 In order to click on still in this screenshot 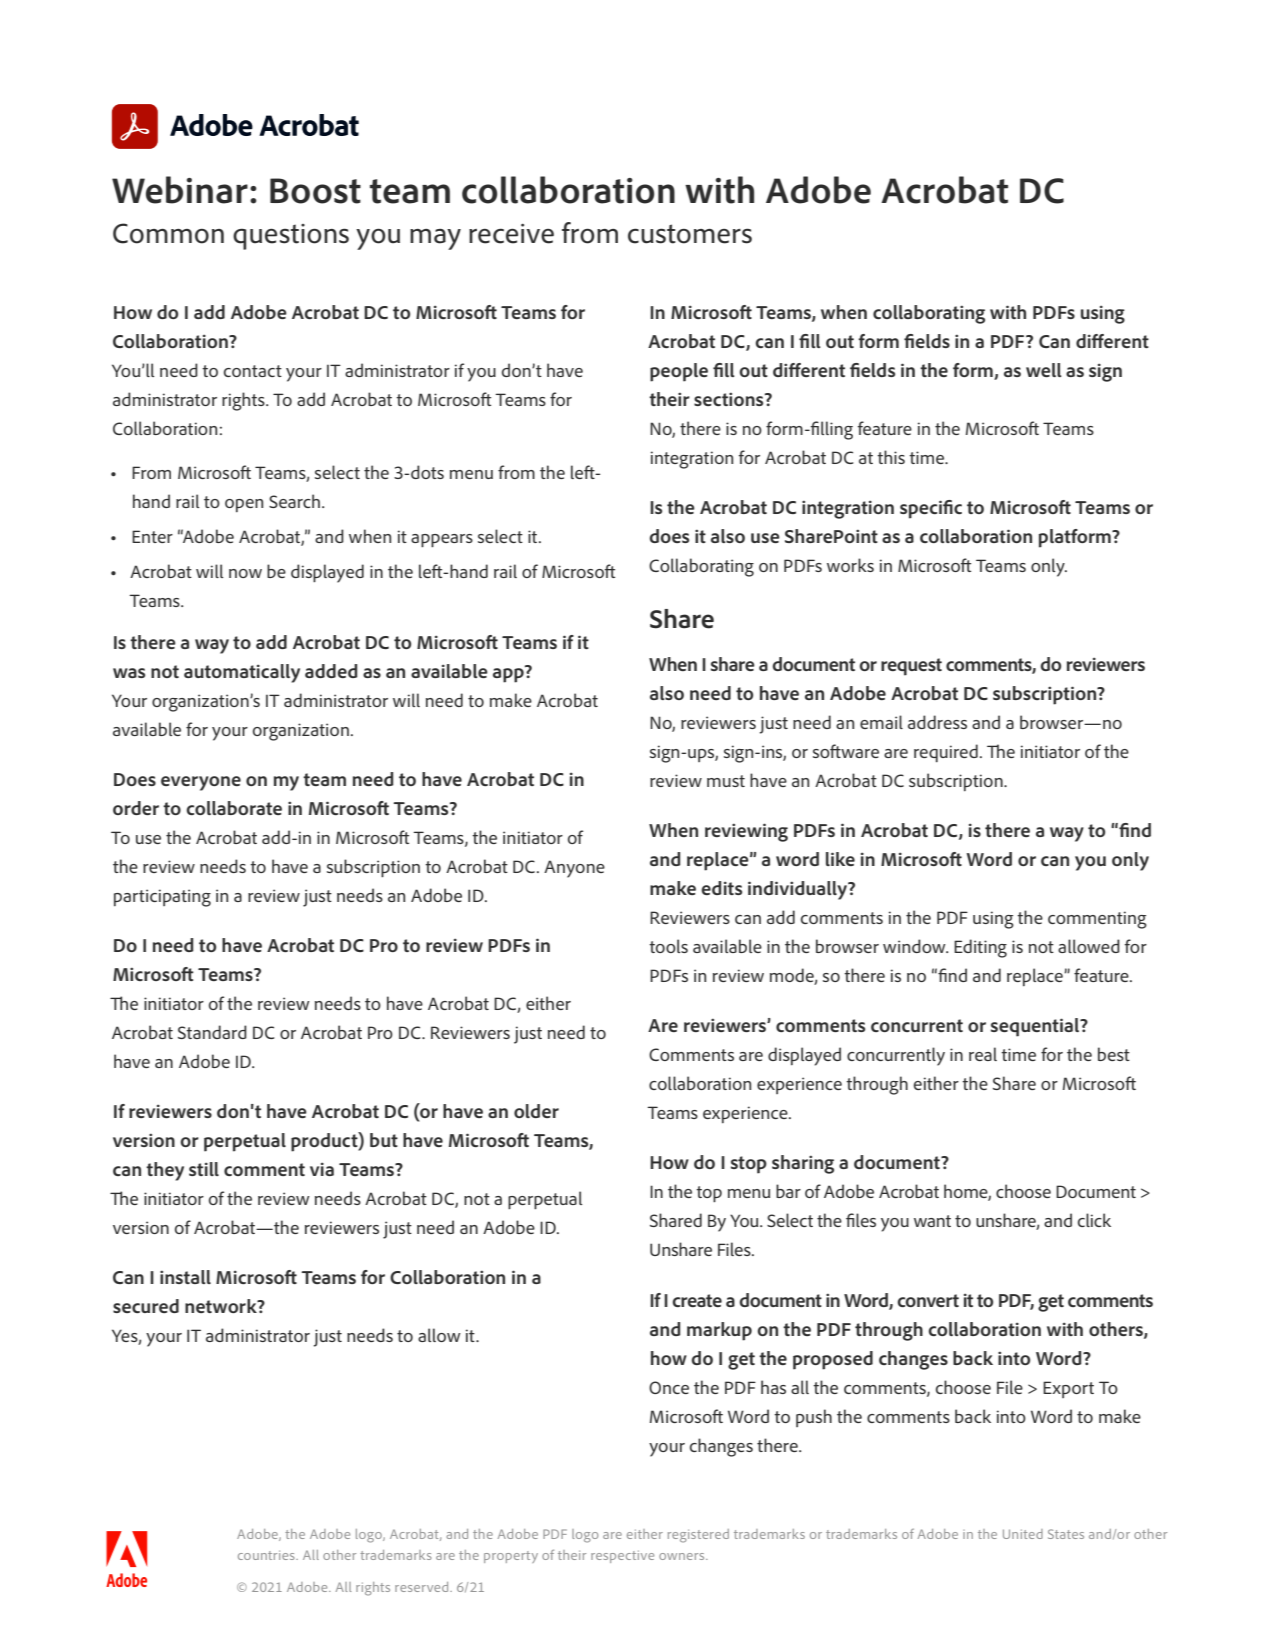, I will do `click(204, 1169)`.
